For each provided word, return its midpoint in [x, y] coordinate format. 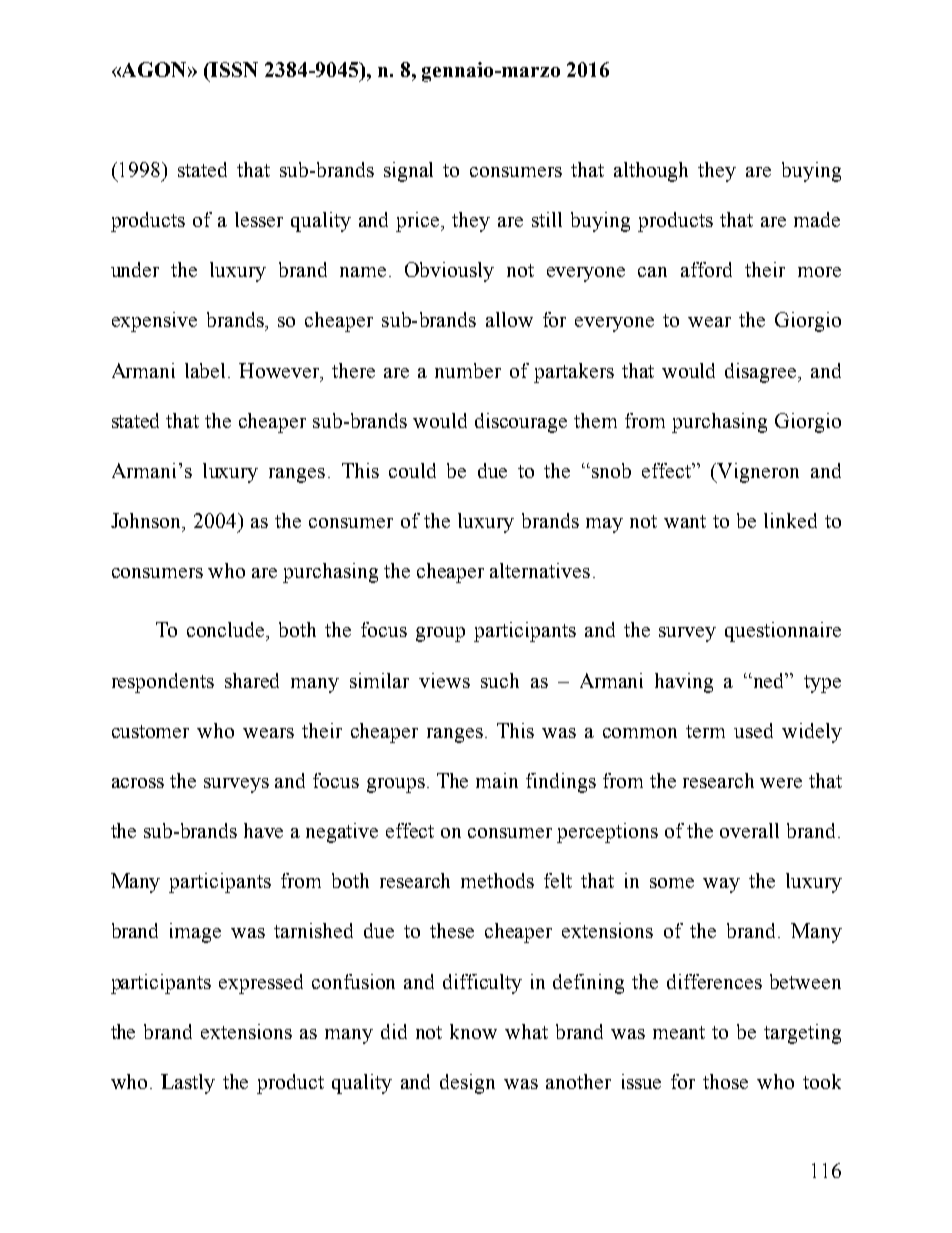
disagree [762, 373]
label [207, 370]
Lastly [188, 1084]
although [651, 172]
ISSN [233, 69]
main [497, 780]
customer [150, 731]
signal [408, 172]
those [725, 1081]
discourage [521, 423]
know [473, 1031]
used [753, 730]
